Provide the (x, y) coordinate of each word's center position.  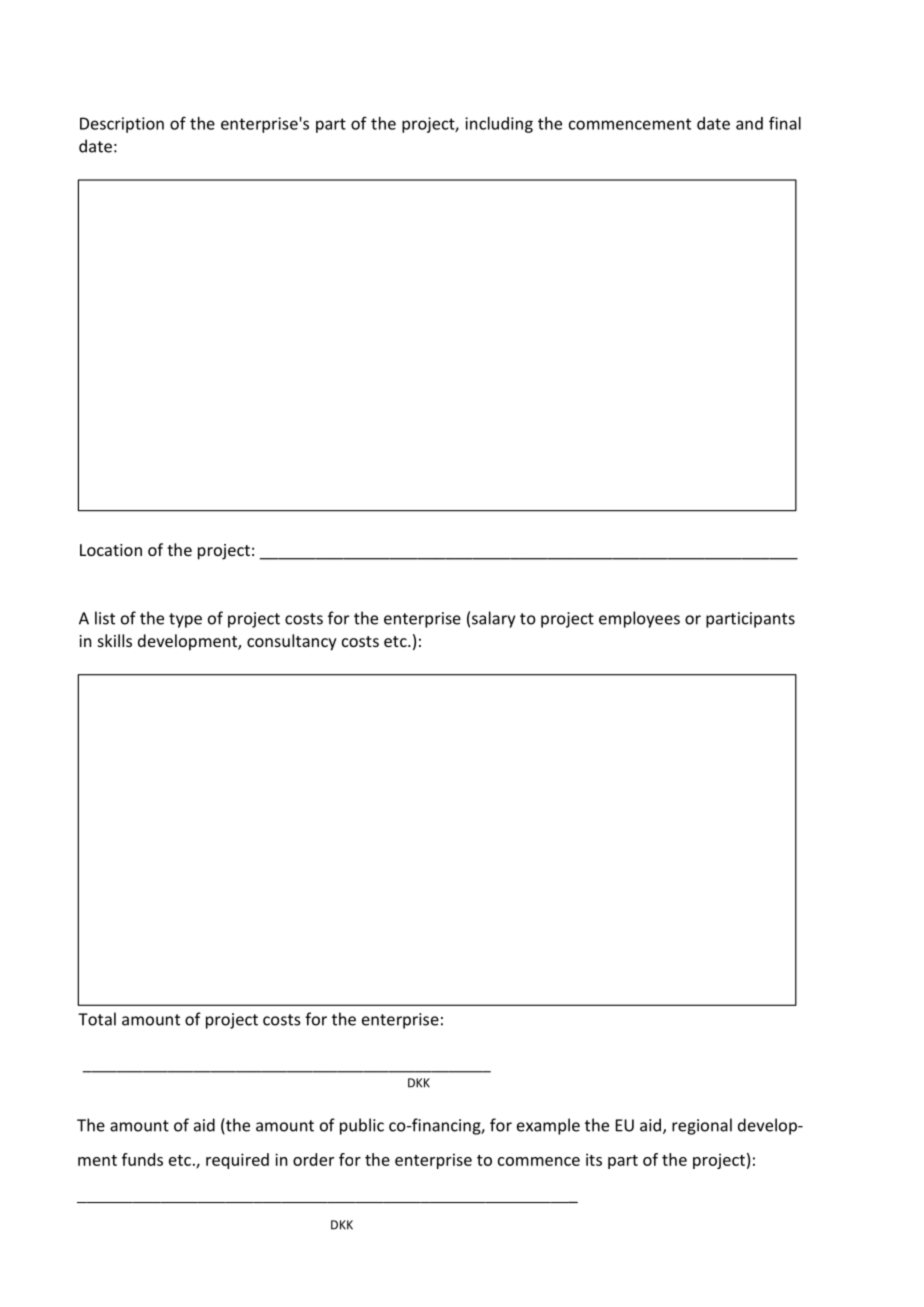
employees (639, 619)
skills (115, 640)
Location (111, 550)
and (749, 123)
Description (122, 125)
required (237, 1161)
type (185, 620)
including (499, 125)
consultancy (292, 642)
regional (702, 1126)
